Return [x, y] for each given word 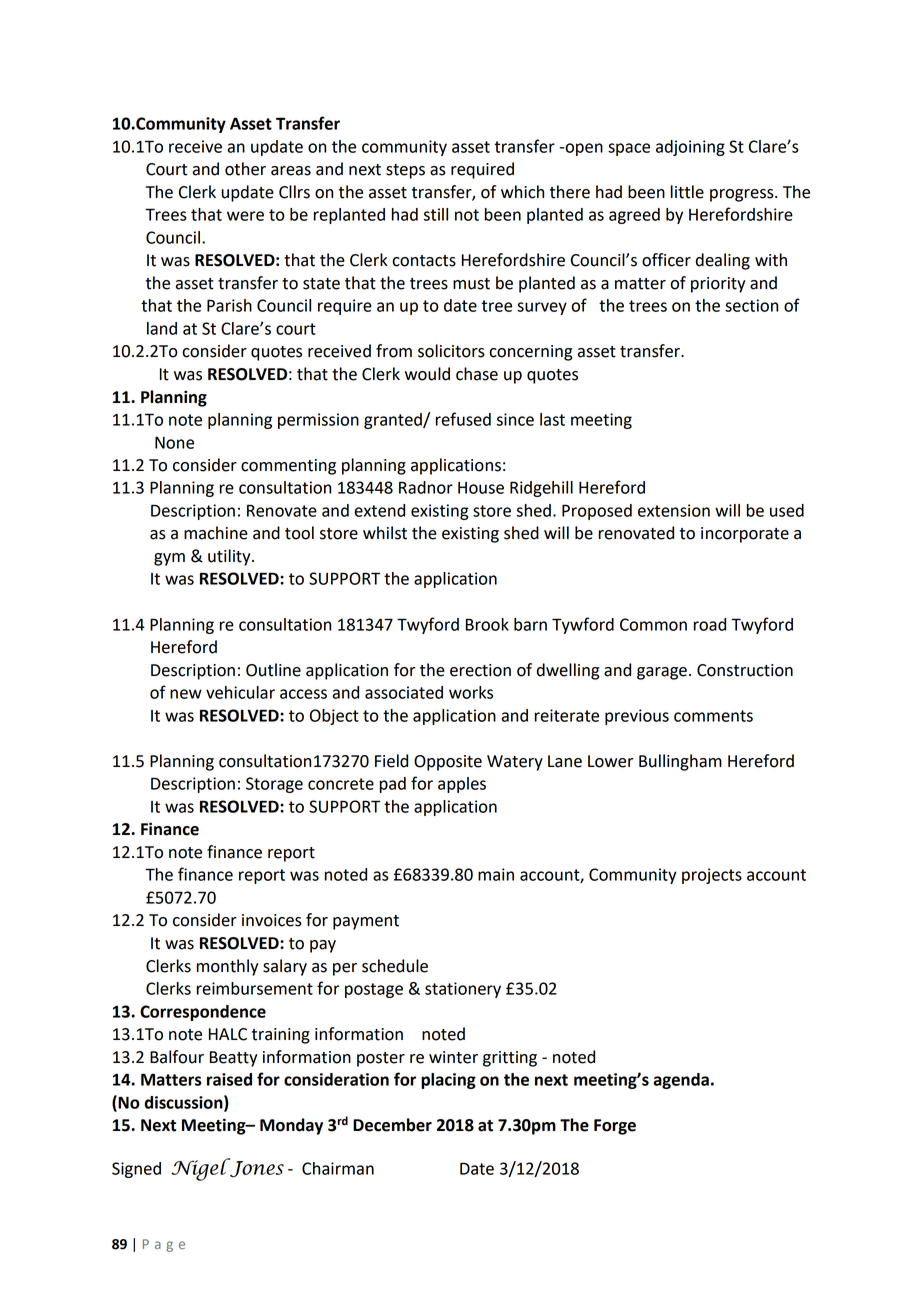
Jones [256, 1168]
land [162, 328]
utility [230, 557]
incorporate [745, 535]
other [245, 169]
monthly [227, 967]
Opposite [448, 763]
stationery [463, 990]
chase [477, 374]
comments [713, 716]
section [751, 305]
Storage [274, 785]
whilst [385, 533]
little [687, 192]
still [436, 214]
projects [712, 876]
